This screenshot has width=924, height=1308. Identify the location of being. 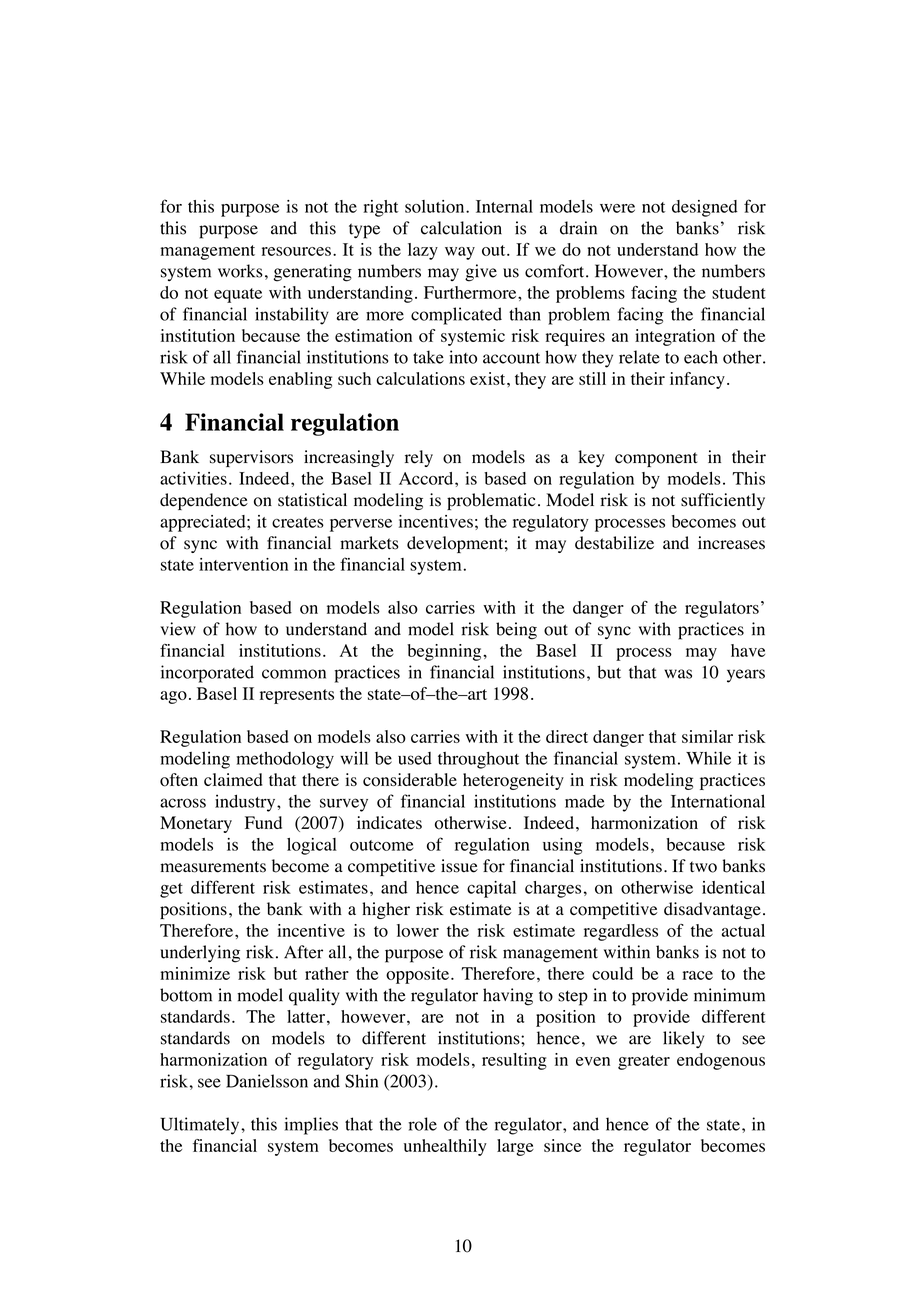
(516, 631).
